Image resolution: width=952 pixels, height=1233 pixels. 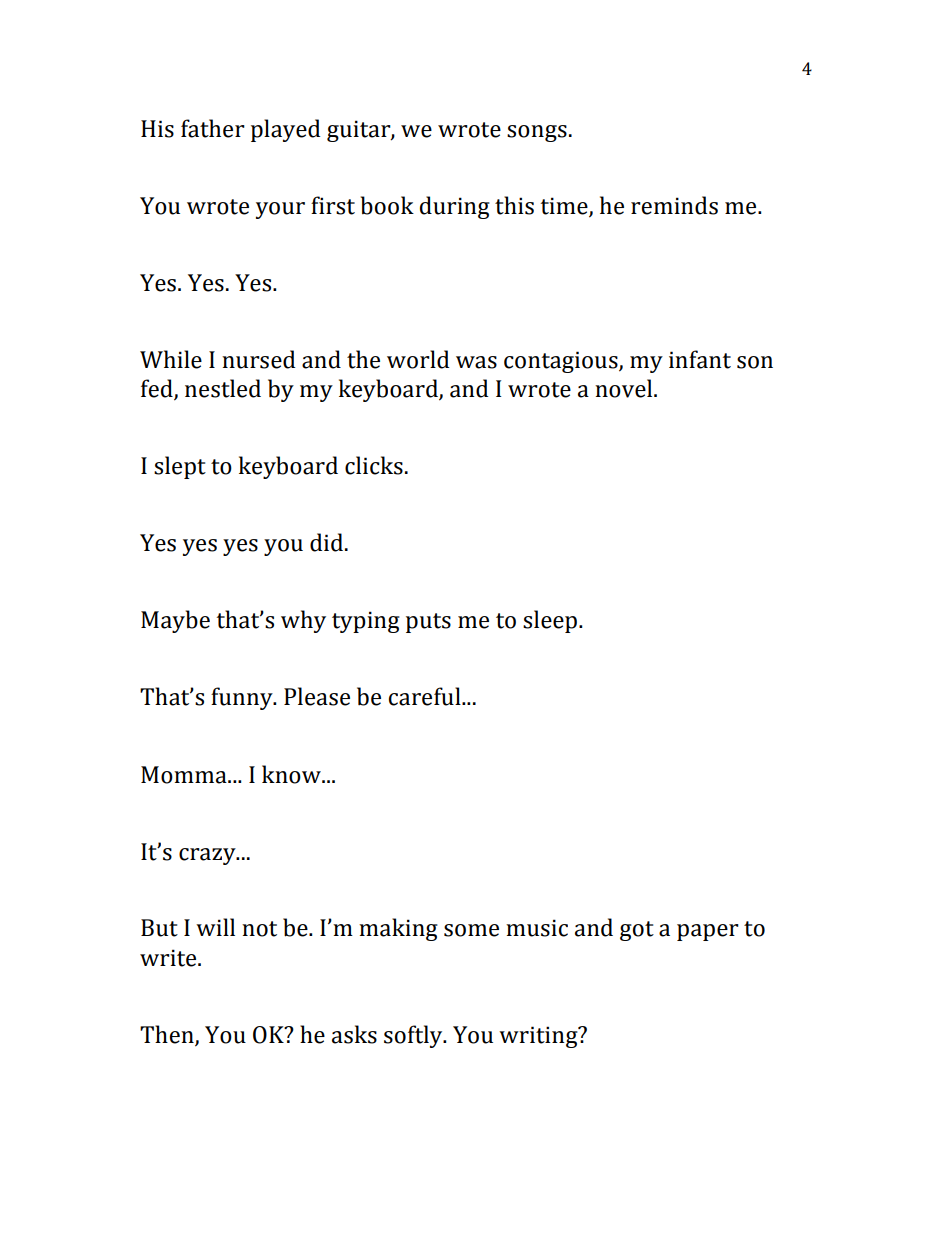 What do you see at coordinates (426, 696) in the document?
I see `careful` at bounding box center [426, 696].
